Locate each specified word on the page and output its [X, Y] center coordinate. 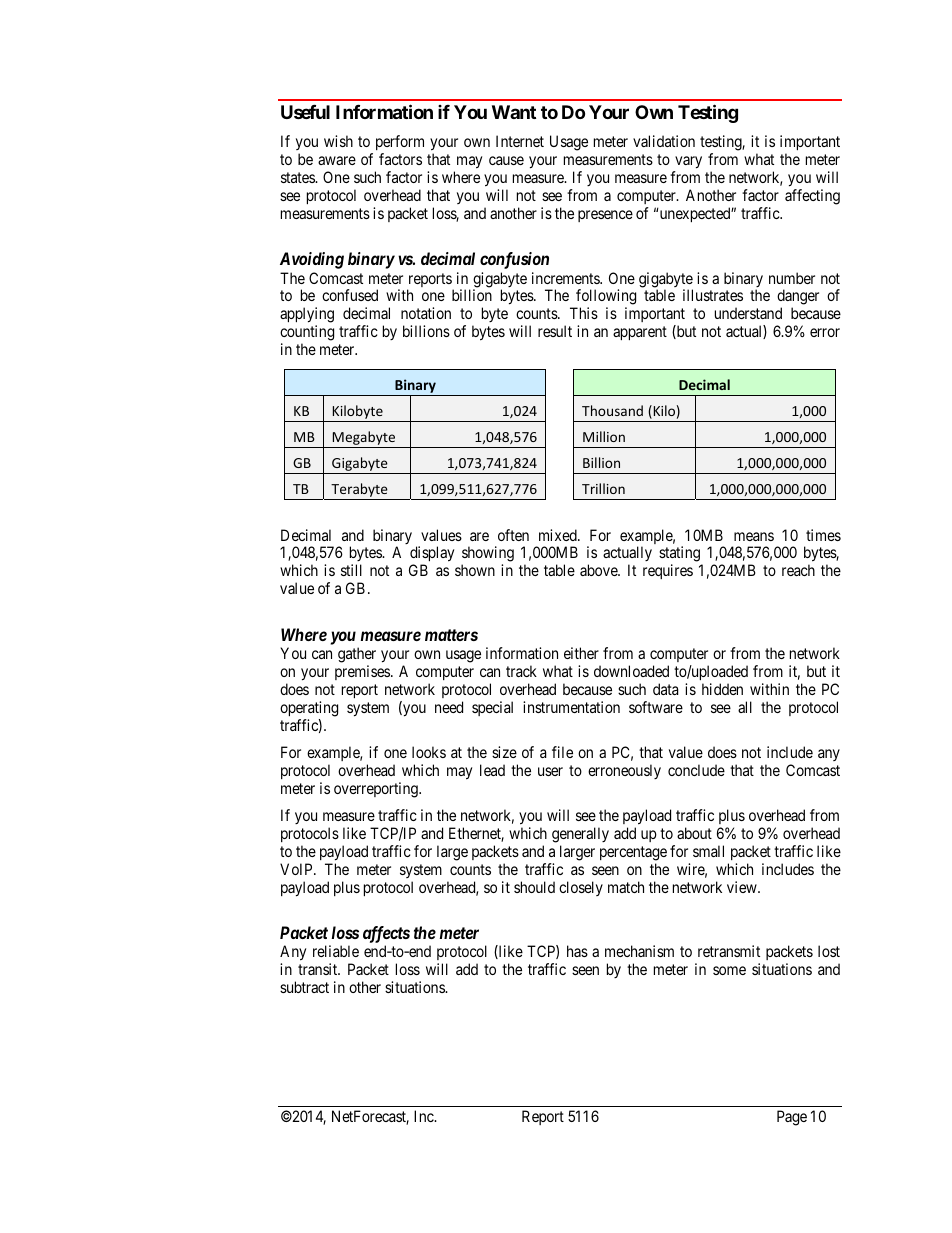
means [754, 536]
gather [357, 655]
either [581, 653]
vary [688, 162]
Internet [520, 141]
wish [338, 141]
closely [581, 888]
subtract [304, 987]
